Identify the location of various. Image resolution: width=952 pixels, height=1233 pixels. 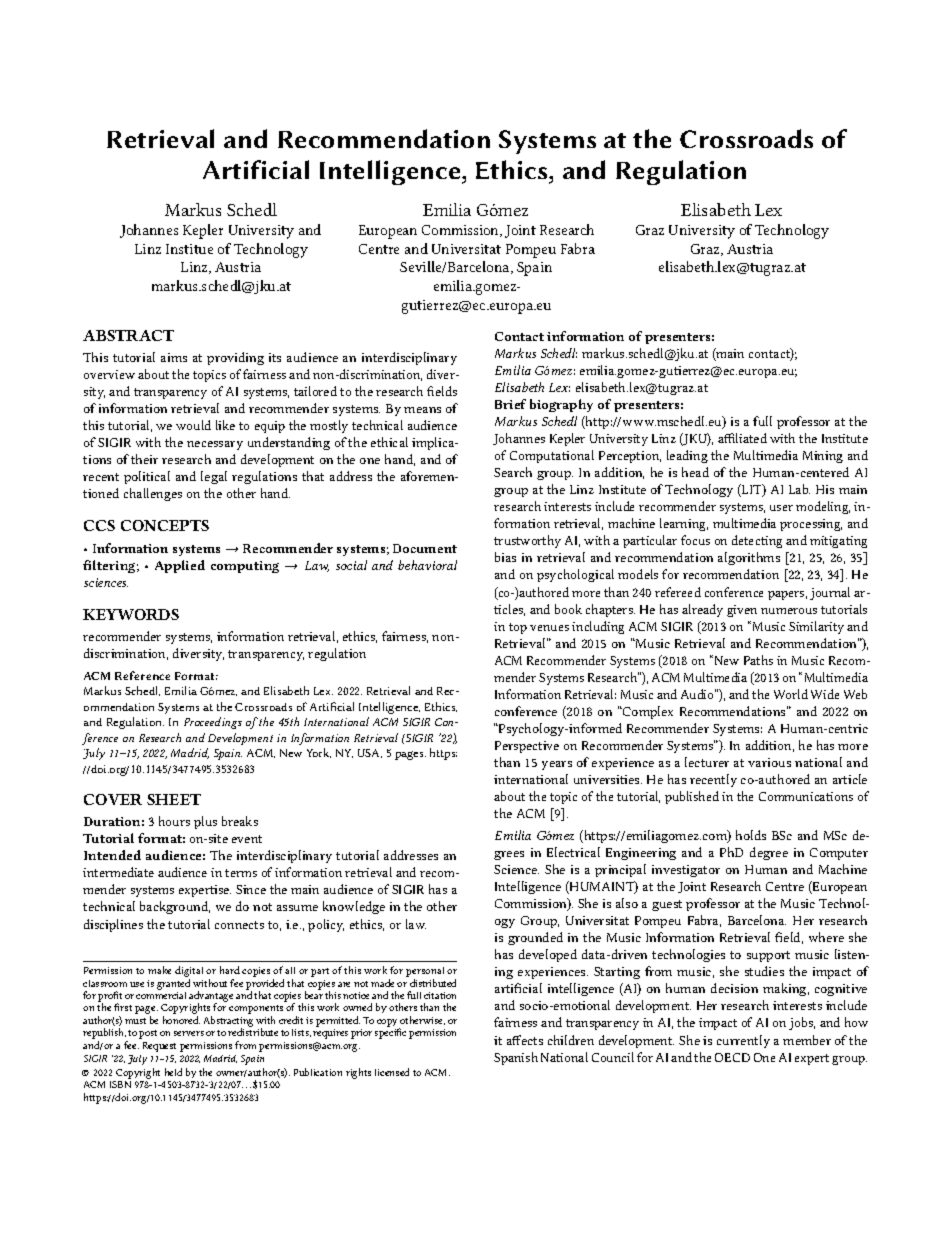
(769, 762).
